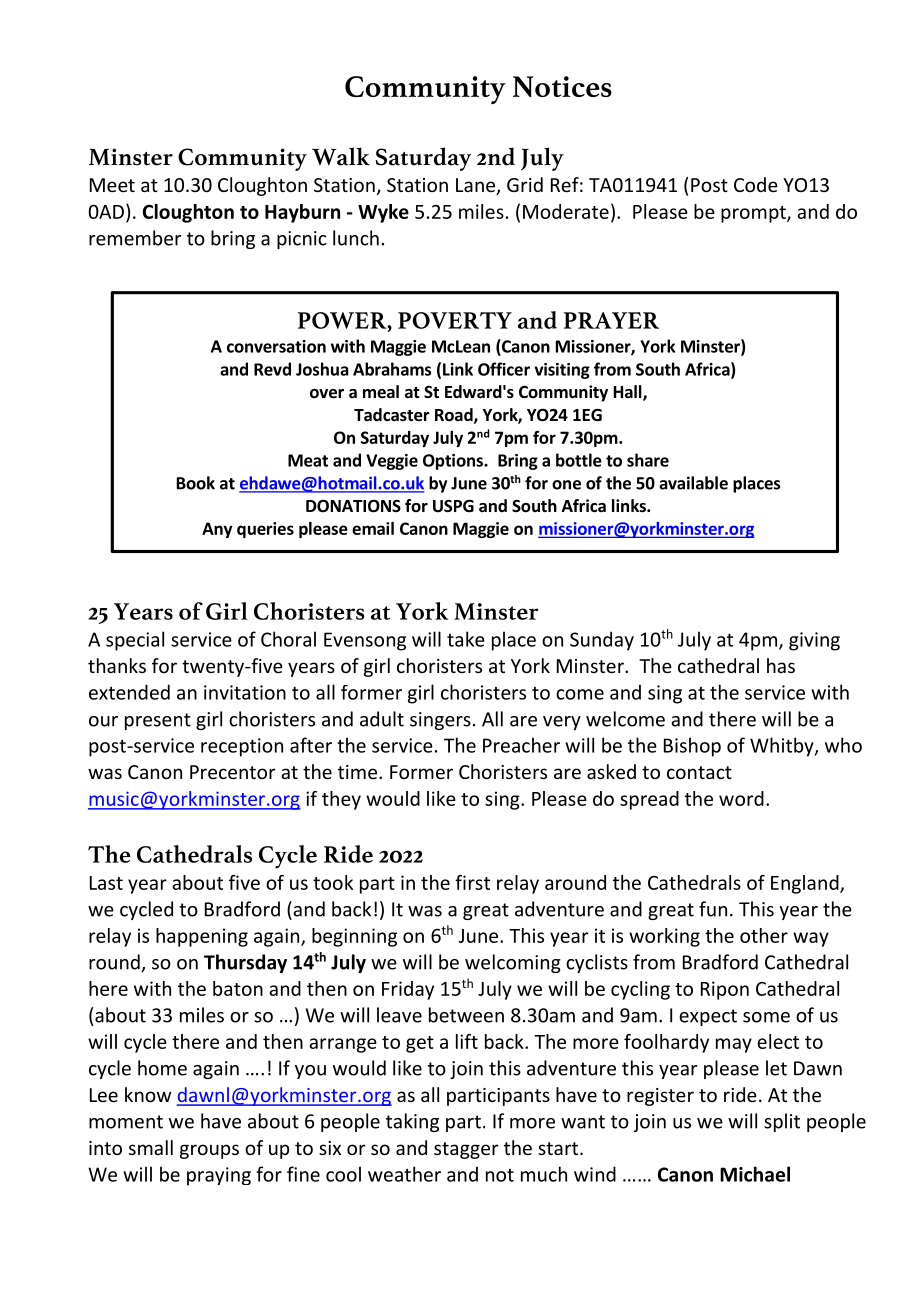  I want to click on first, so click(472, 882).
